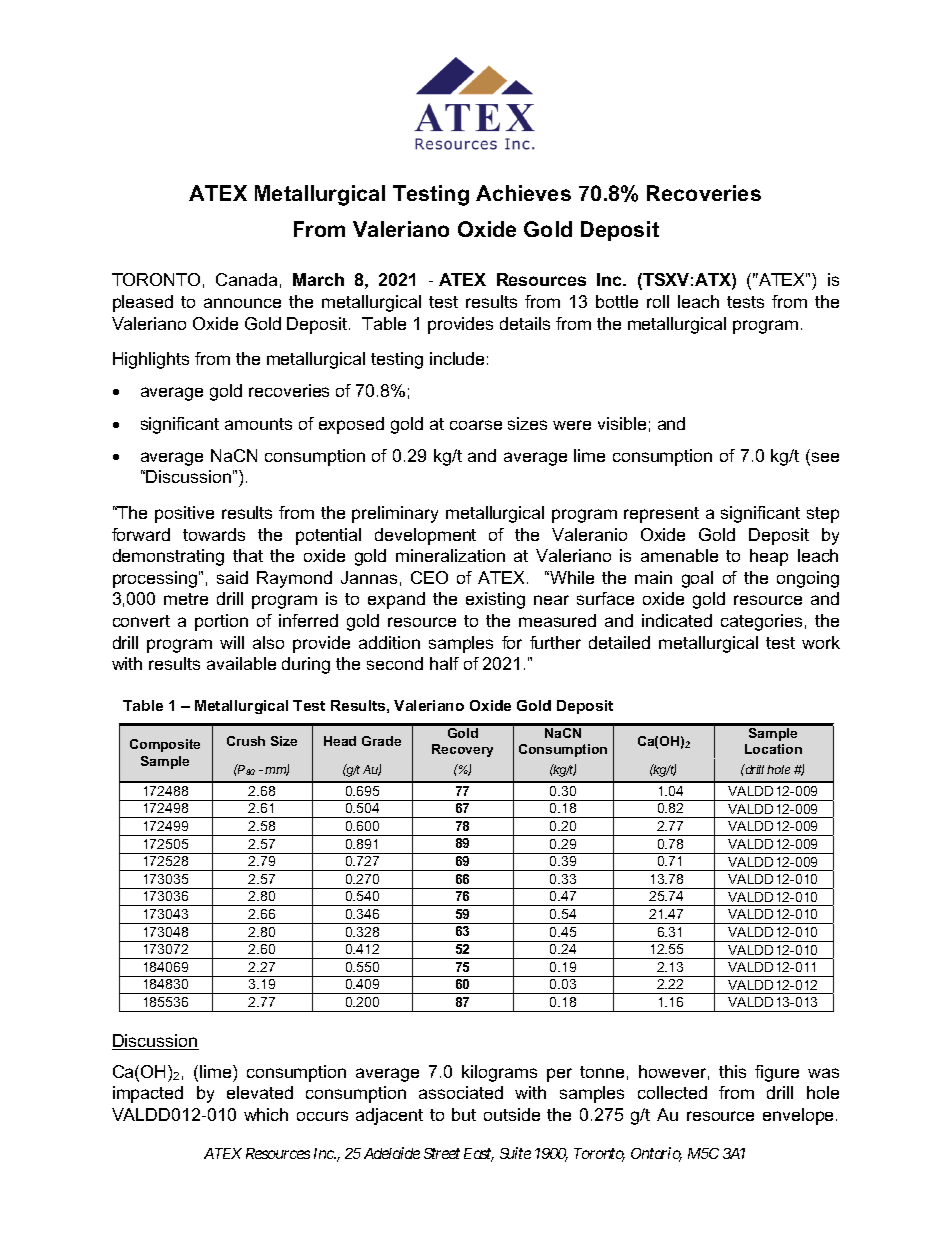  Describe the element at coordinates (464, 1114) in the screenshot. I see `but` at that location.
